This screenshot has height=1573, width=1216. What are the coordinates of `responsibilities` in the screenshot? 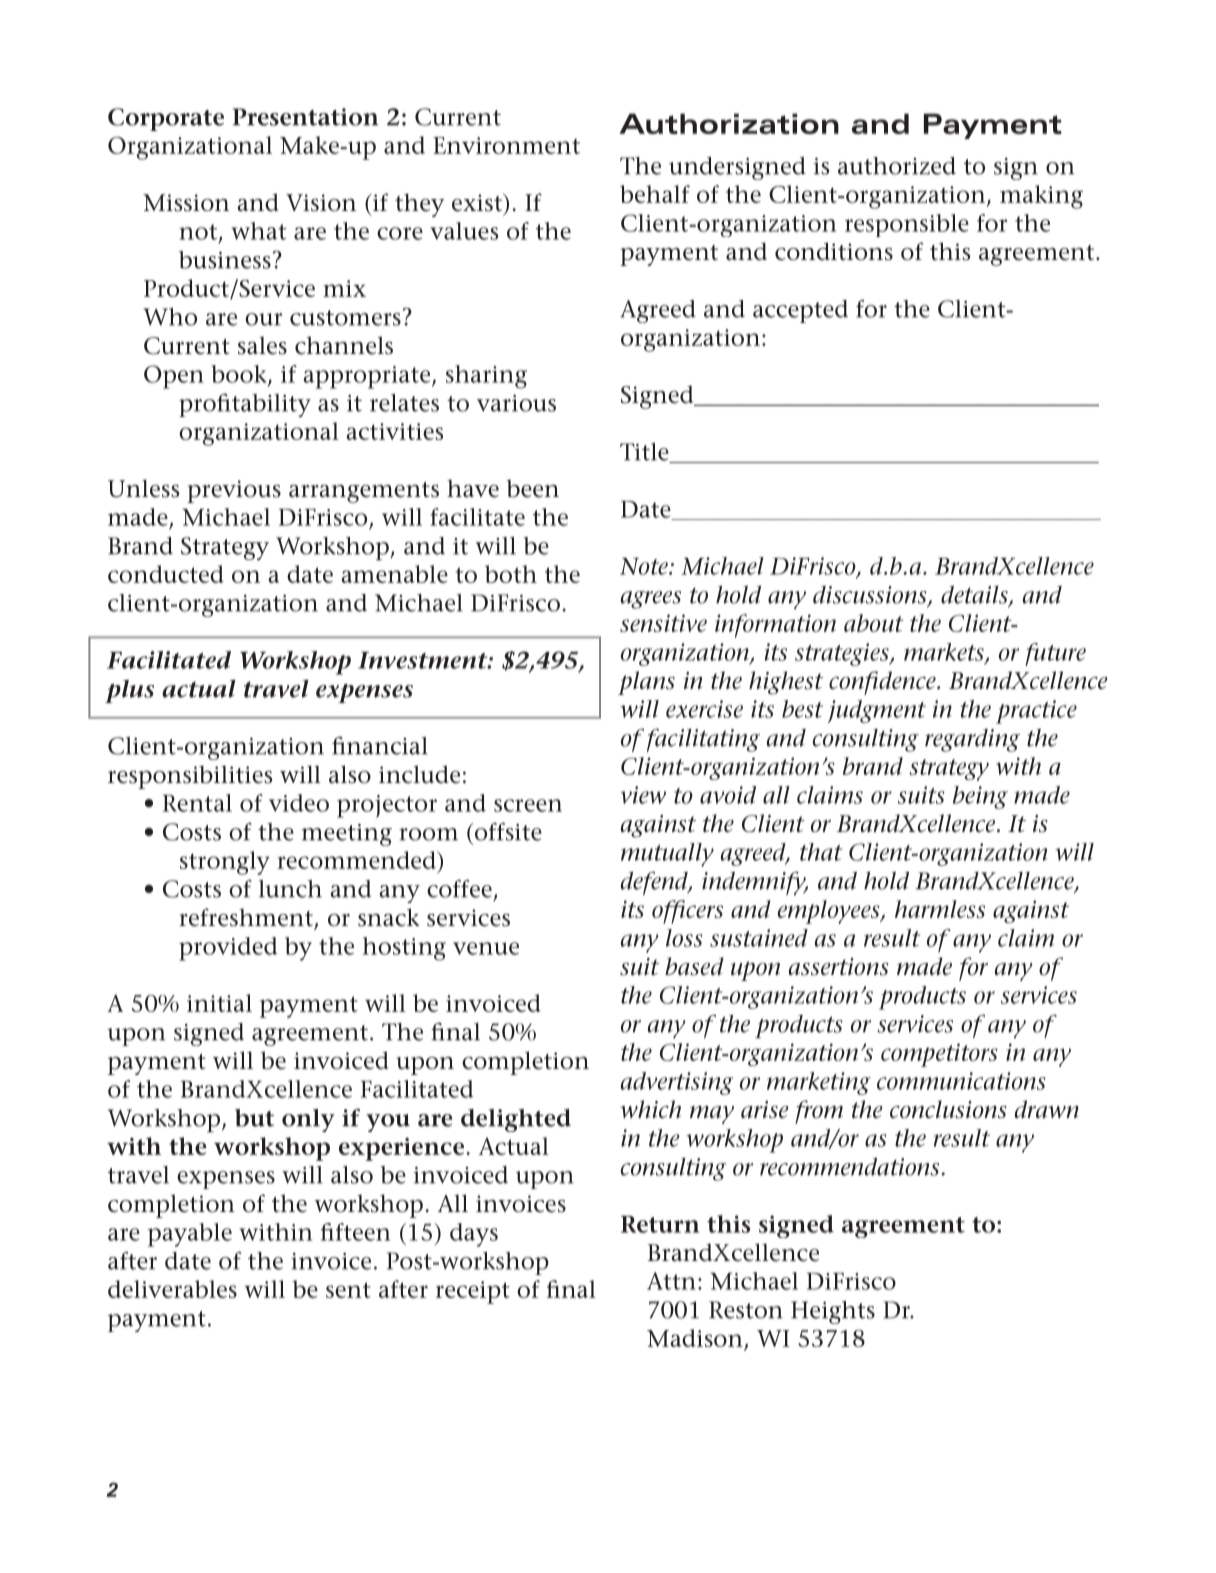 It's located at (190, 777).
